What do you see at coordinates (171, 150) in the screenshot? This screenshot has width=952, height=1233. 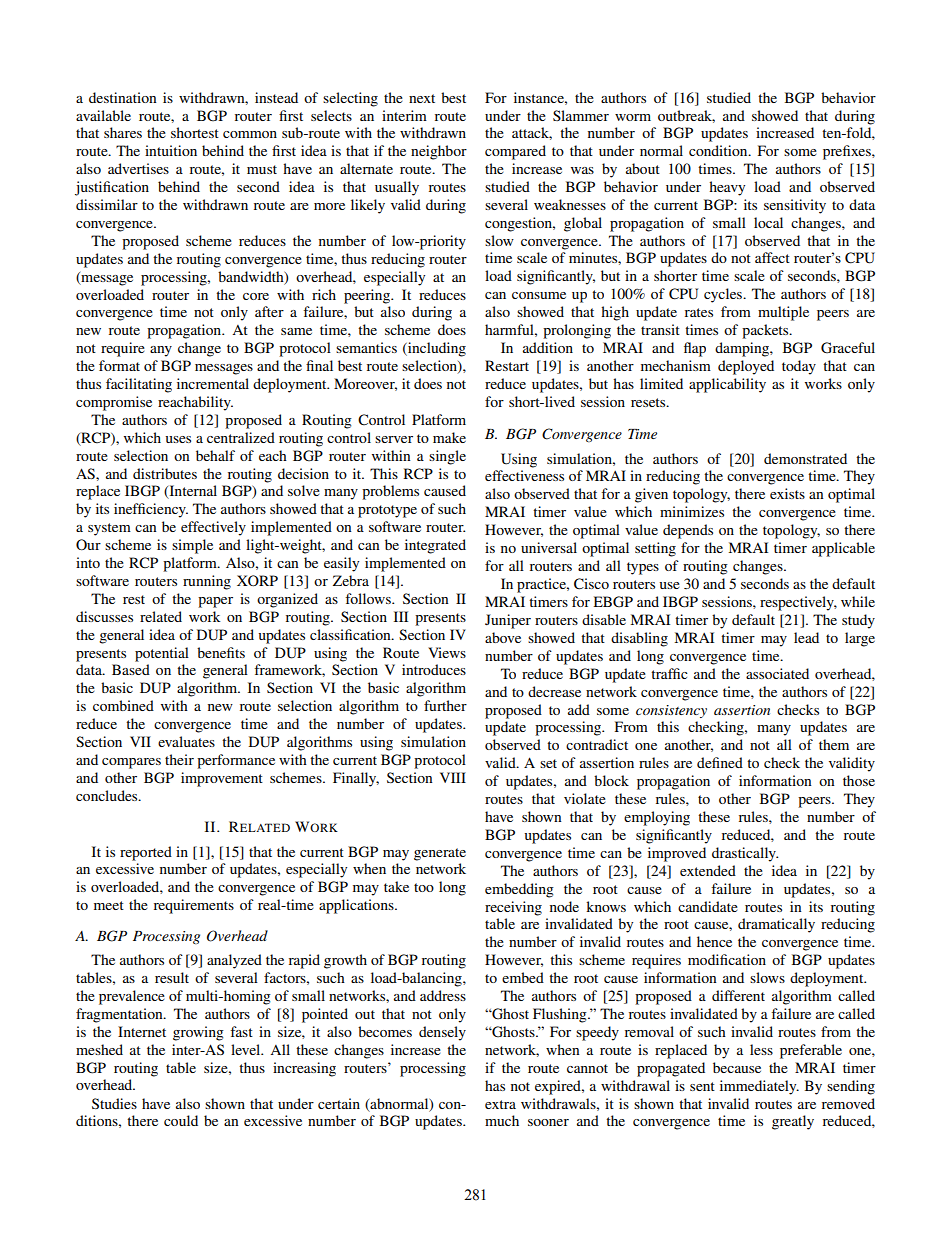 I see `intuition` at bounding box center [171, 150].
